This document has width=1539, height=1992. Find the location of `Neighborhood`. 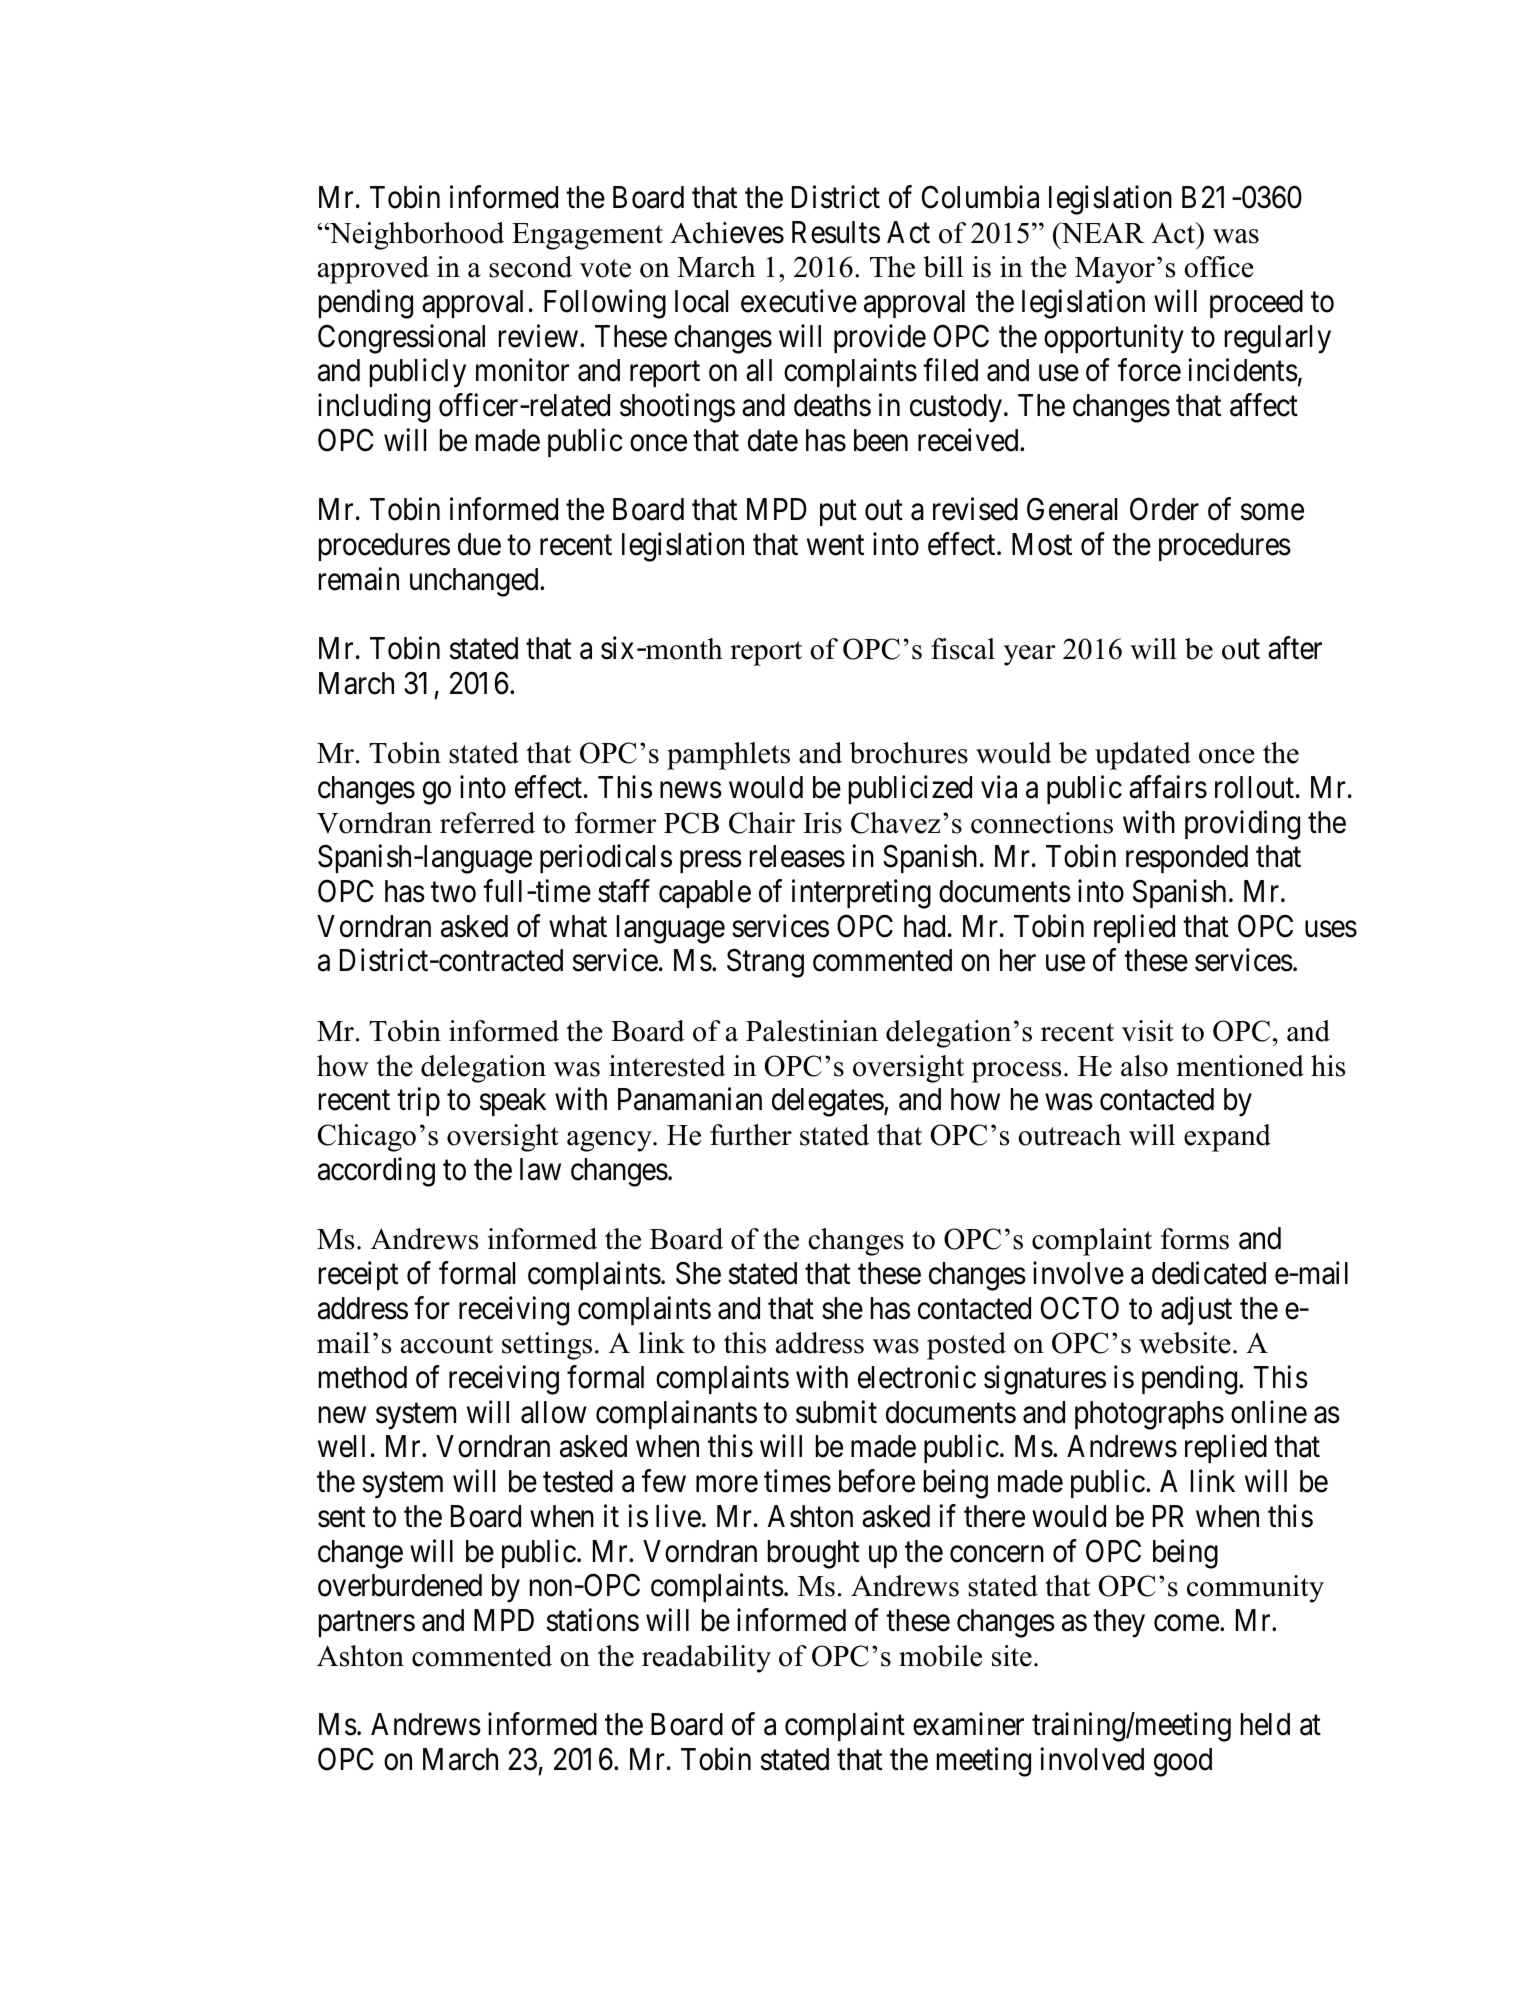

Neighborhood is located at coordinates (415, 236).
